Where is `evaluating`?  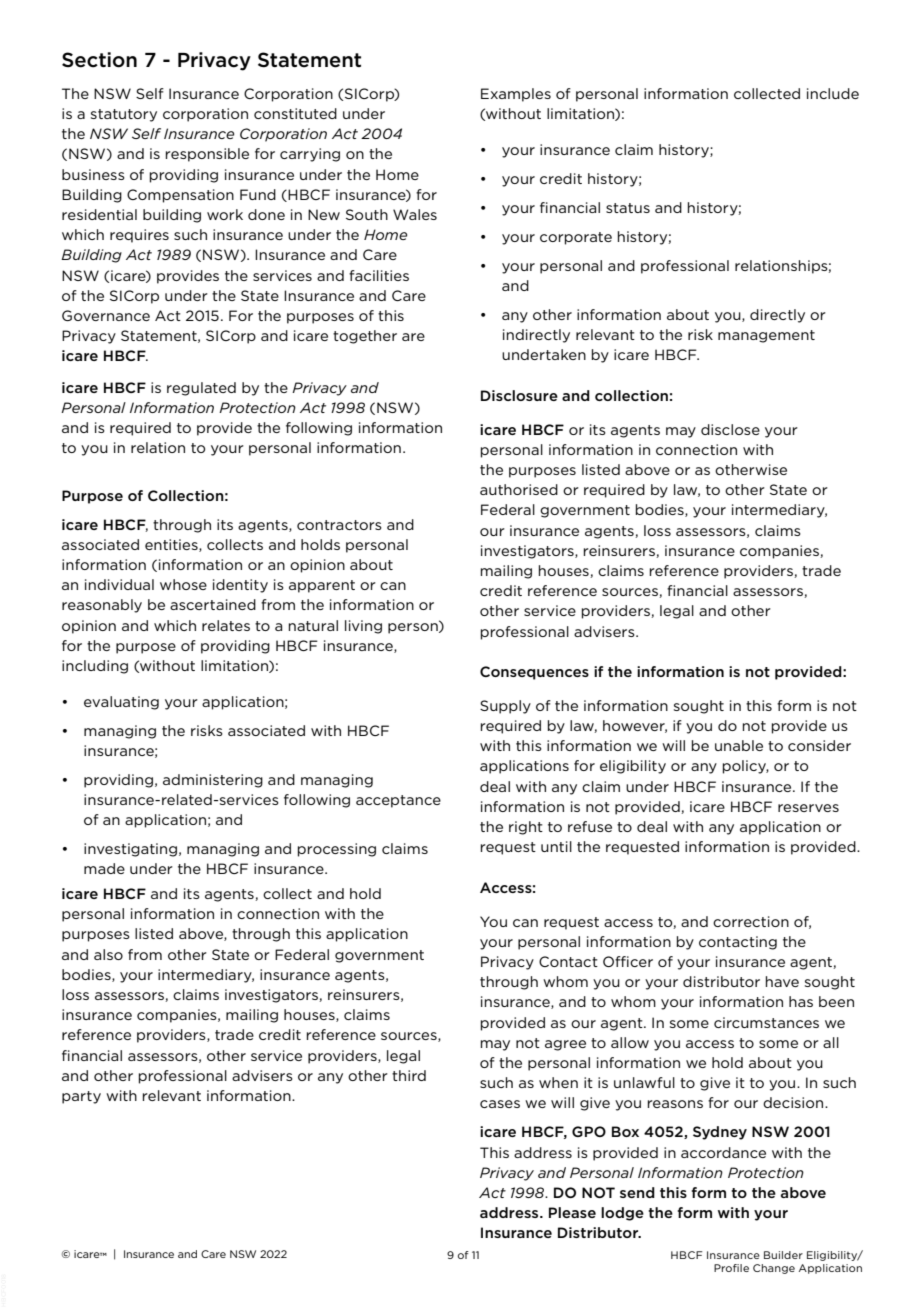
evaluating is located at coordinates (121, 703).
